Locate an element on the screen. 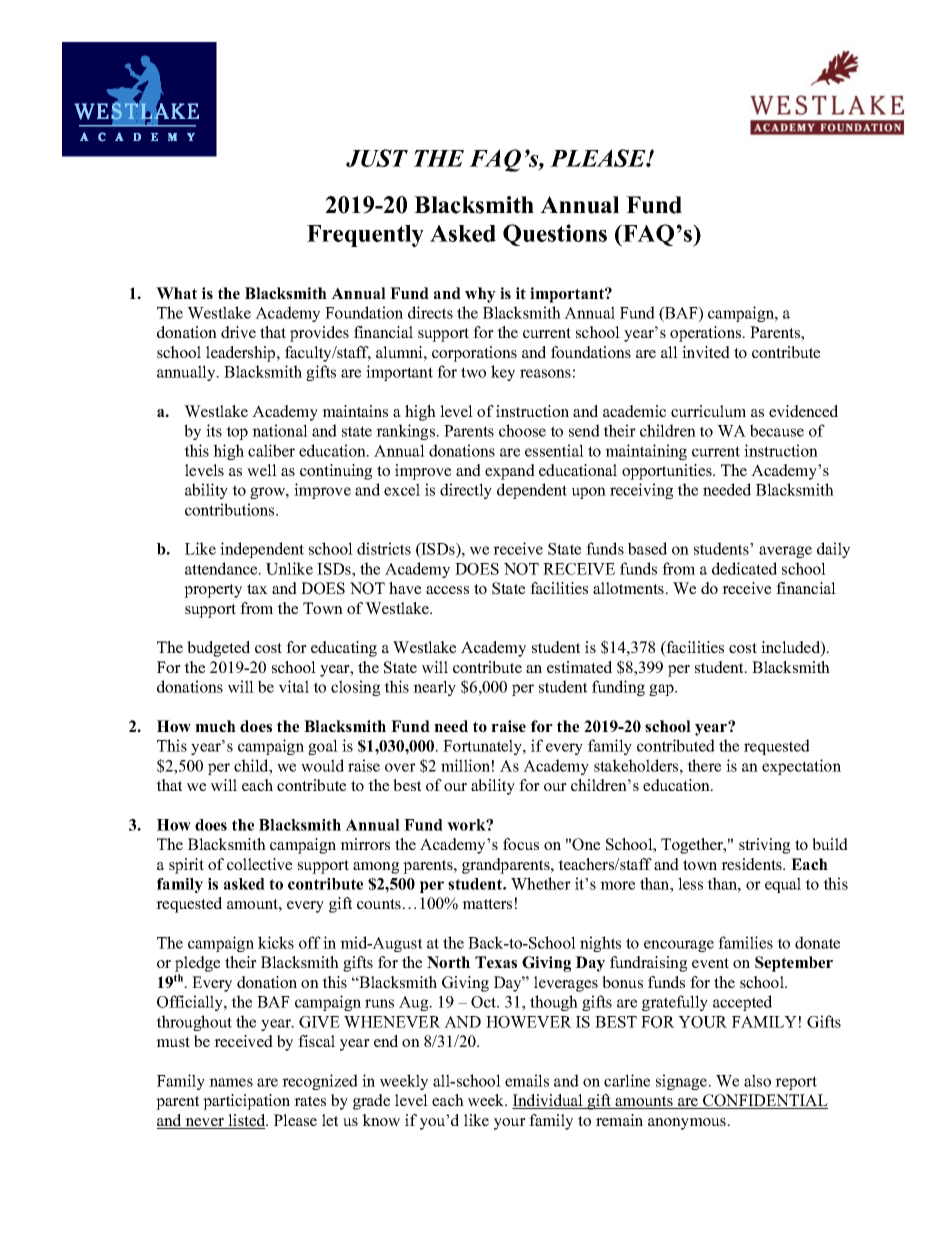 The image size is (952, 1233). dedicated is located at coordinates (744, 568).
